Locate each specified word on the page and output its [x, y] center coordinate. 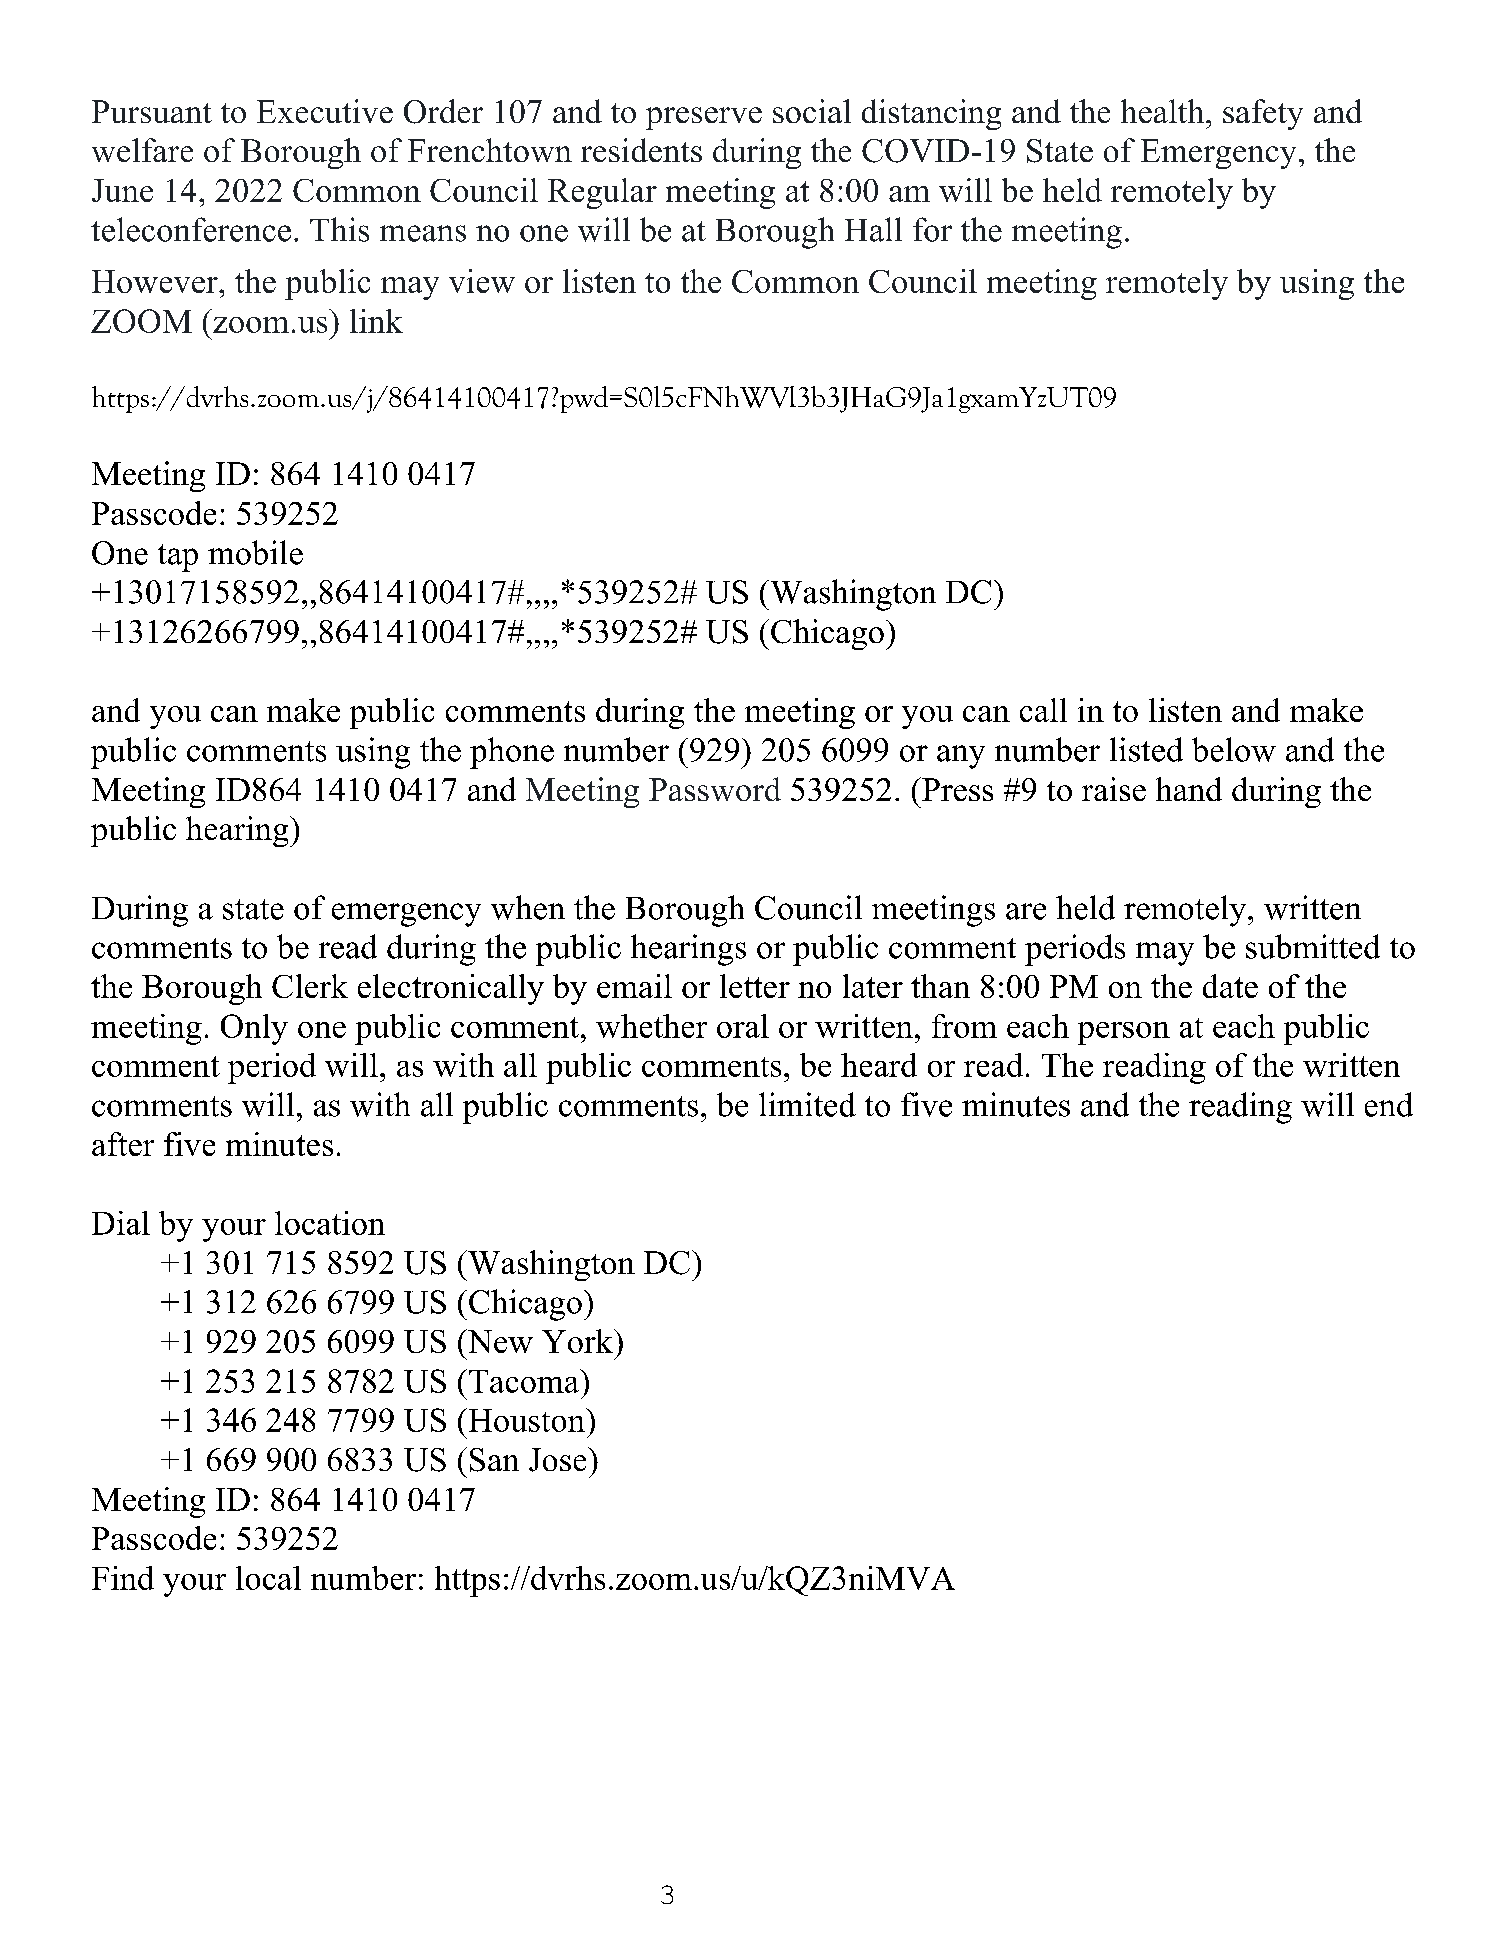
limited [807, 1104]
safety [1263, 114]
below [1234, 749]
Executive [325, 111]
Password [715, 789]
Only [254, 1029]
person [1124, 1033]
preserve [704, 118]
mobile [255, 552]
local [268, 1578]
